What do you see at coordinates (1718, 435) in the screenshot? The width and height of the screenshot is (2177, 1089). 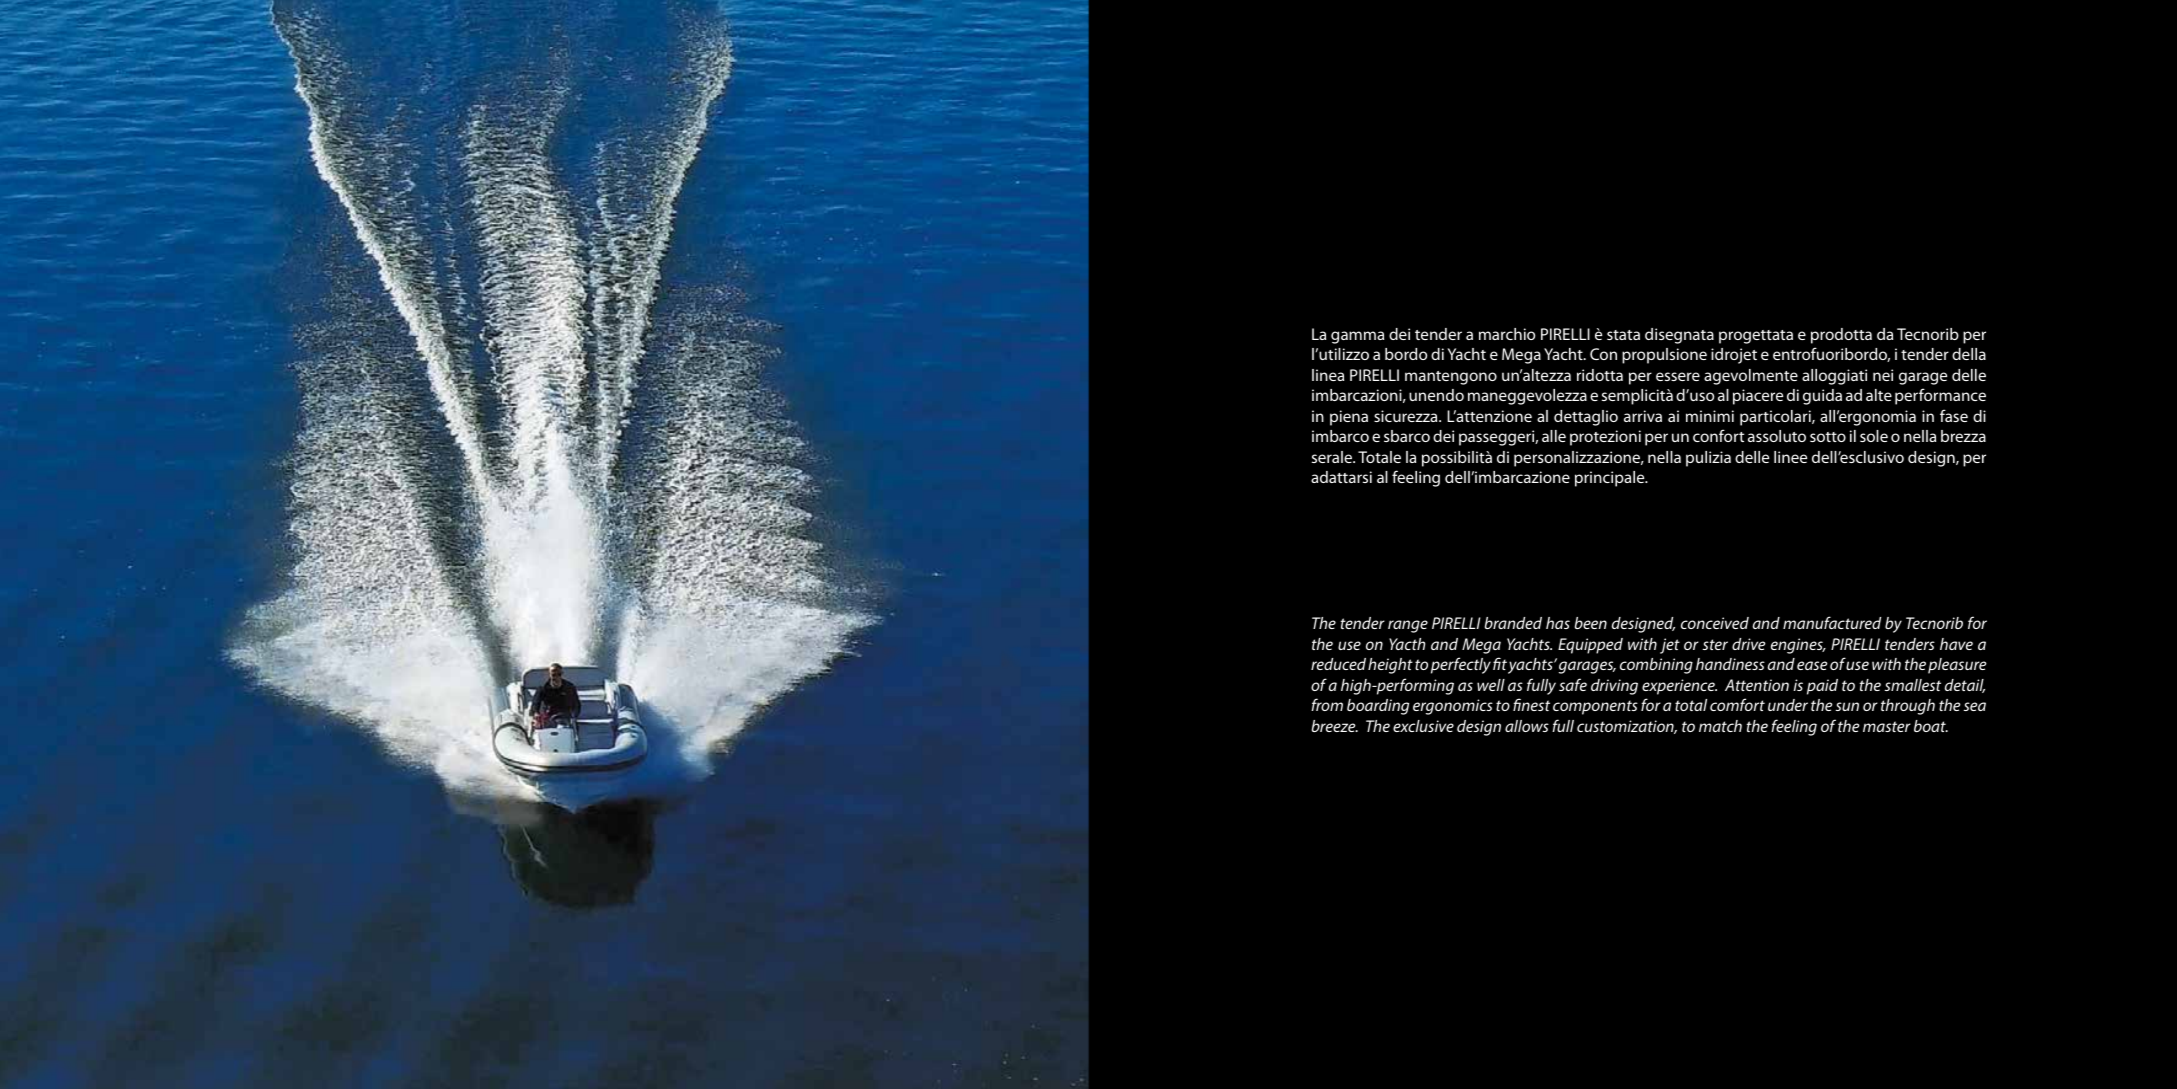 I see `confort` at bounding box center [1718, 435].
